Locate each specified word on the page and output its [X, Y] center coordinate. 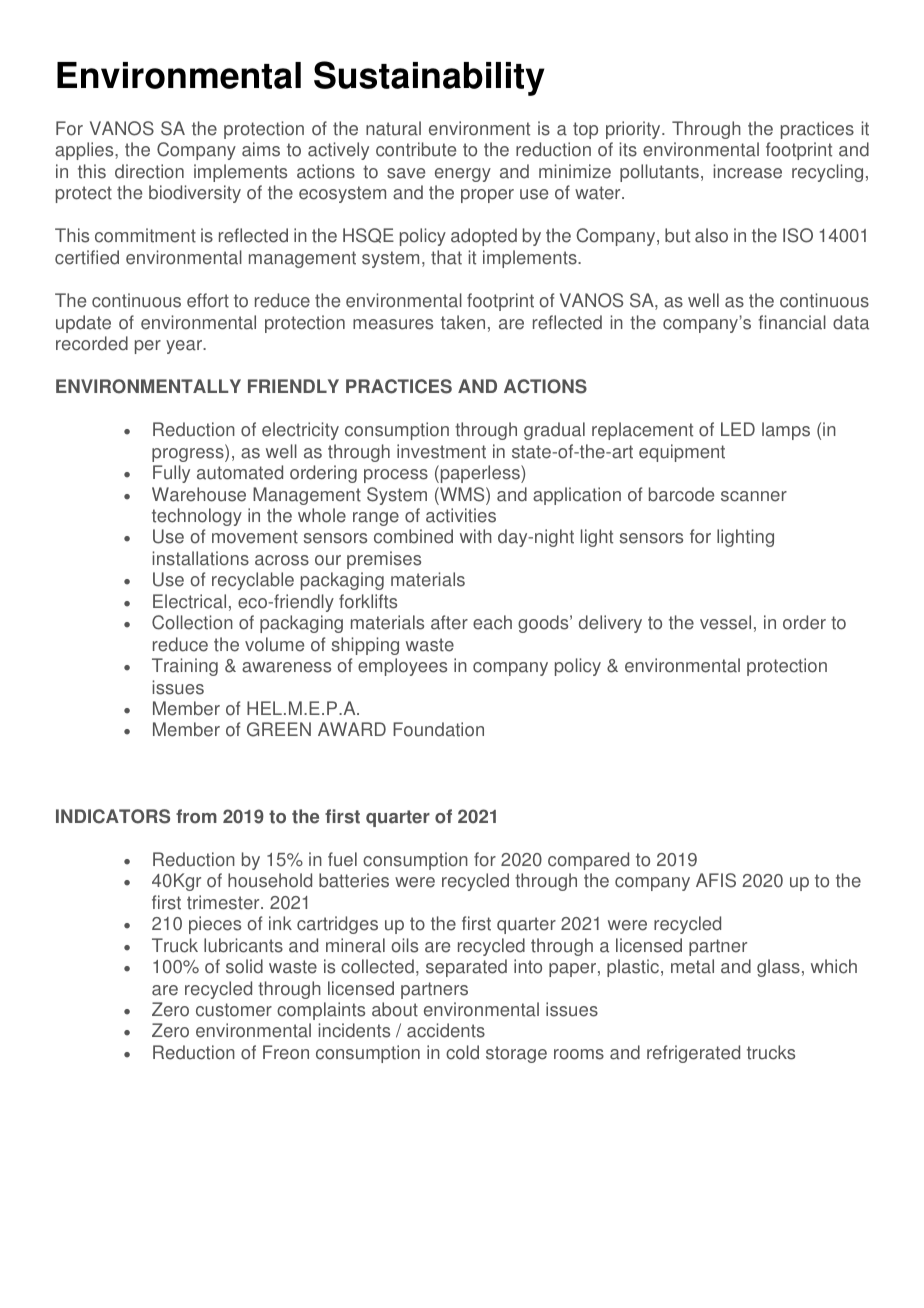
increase [748, 171]
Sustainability [429, 78]
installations [201, 558]
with [476, 536]
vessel [725, 622]
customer [234, 1010]
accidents [446, 1030]
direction [149, 171]
